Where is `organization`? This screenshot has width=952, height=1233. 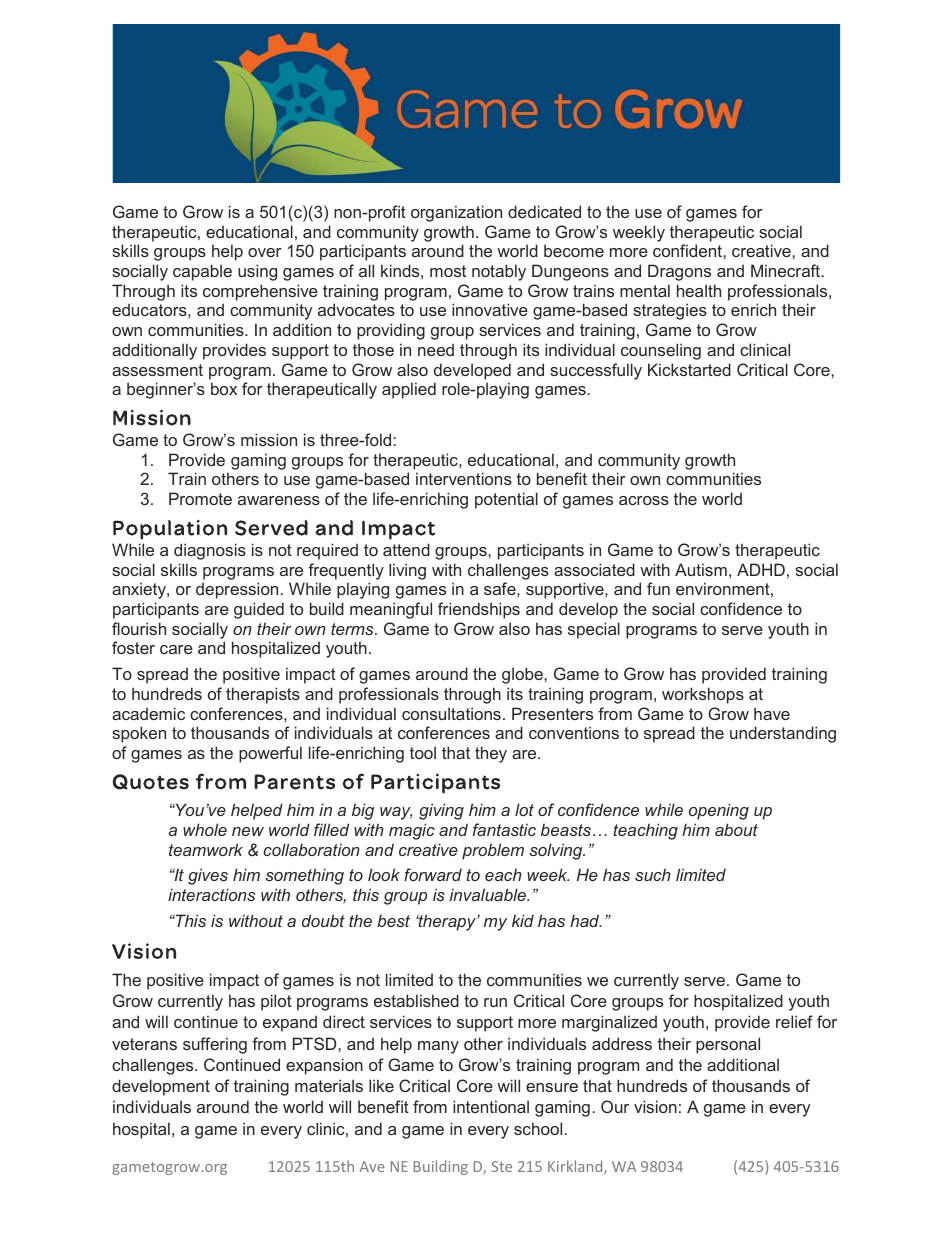
organization is located at coordinates (456, 213).
